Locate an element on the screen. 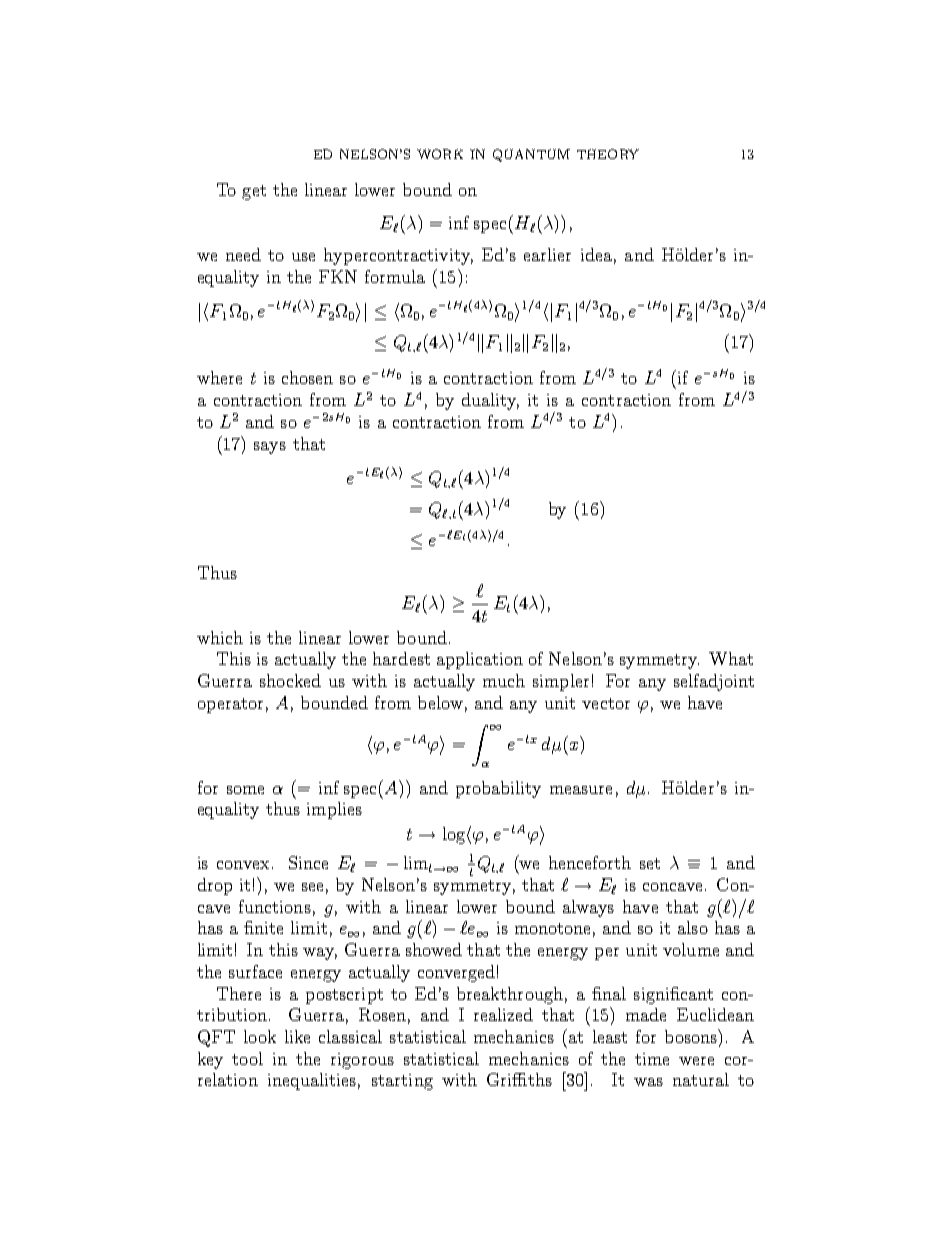 The image size is (952, 1233). probability is located at coordinates (498, 789).
